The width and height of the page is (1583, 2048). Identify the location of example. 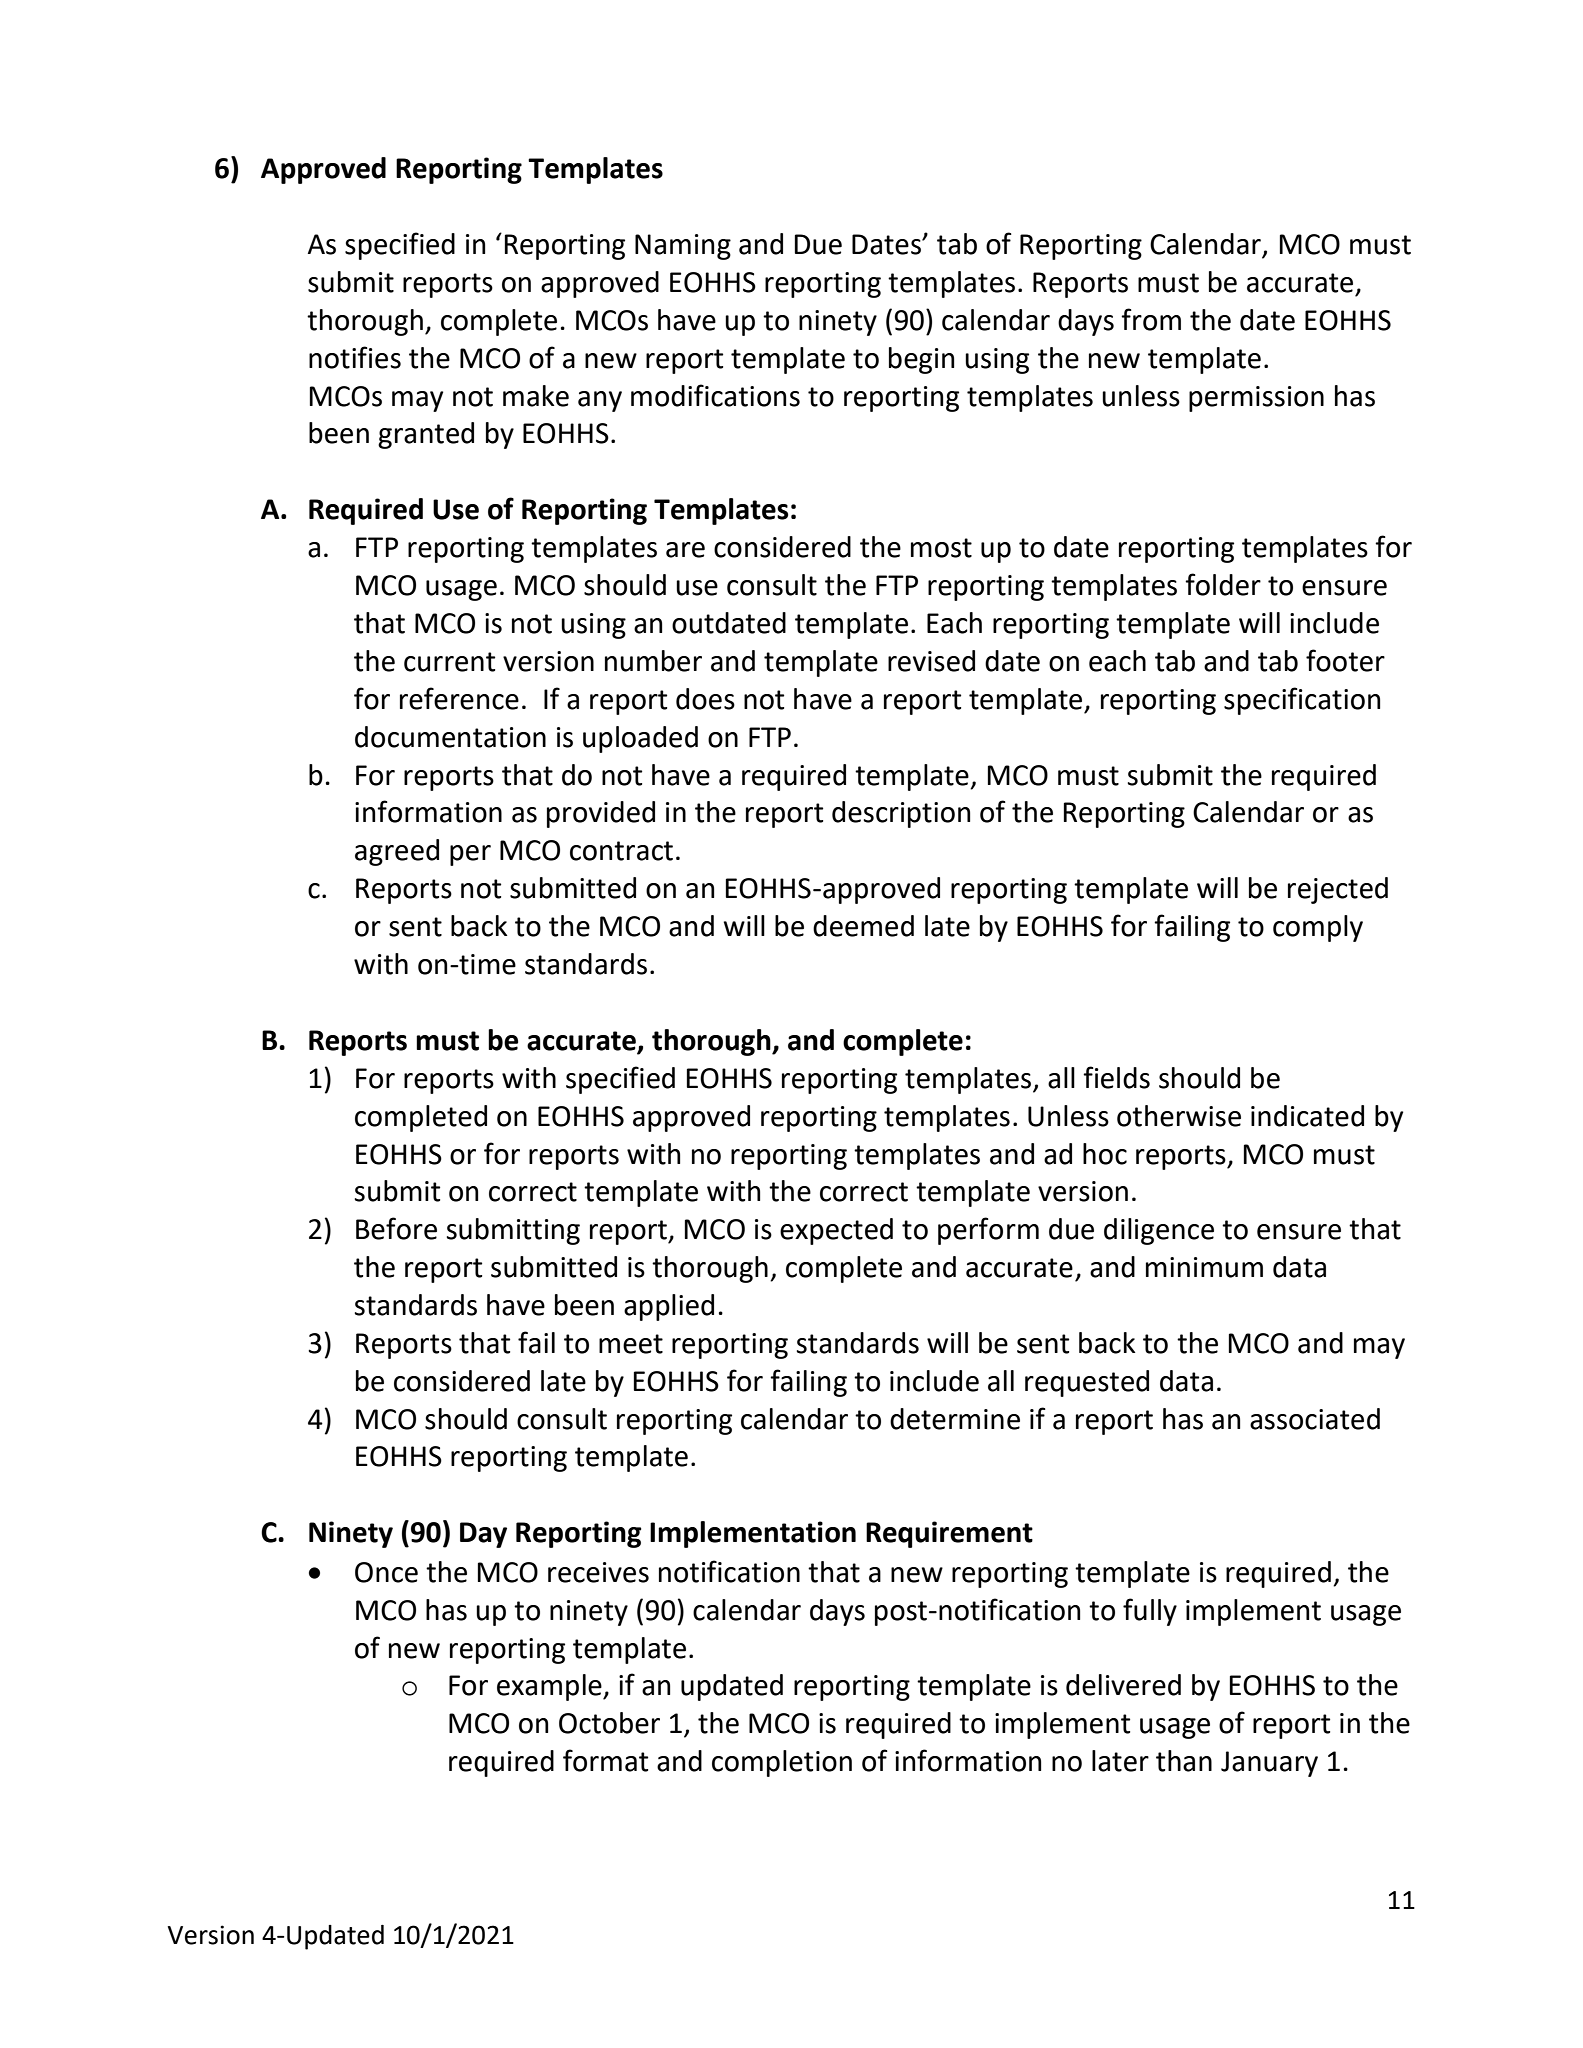
(550, 1687).
